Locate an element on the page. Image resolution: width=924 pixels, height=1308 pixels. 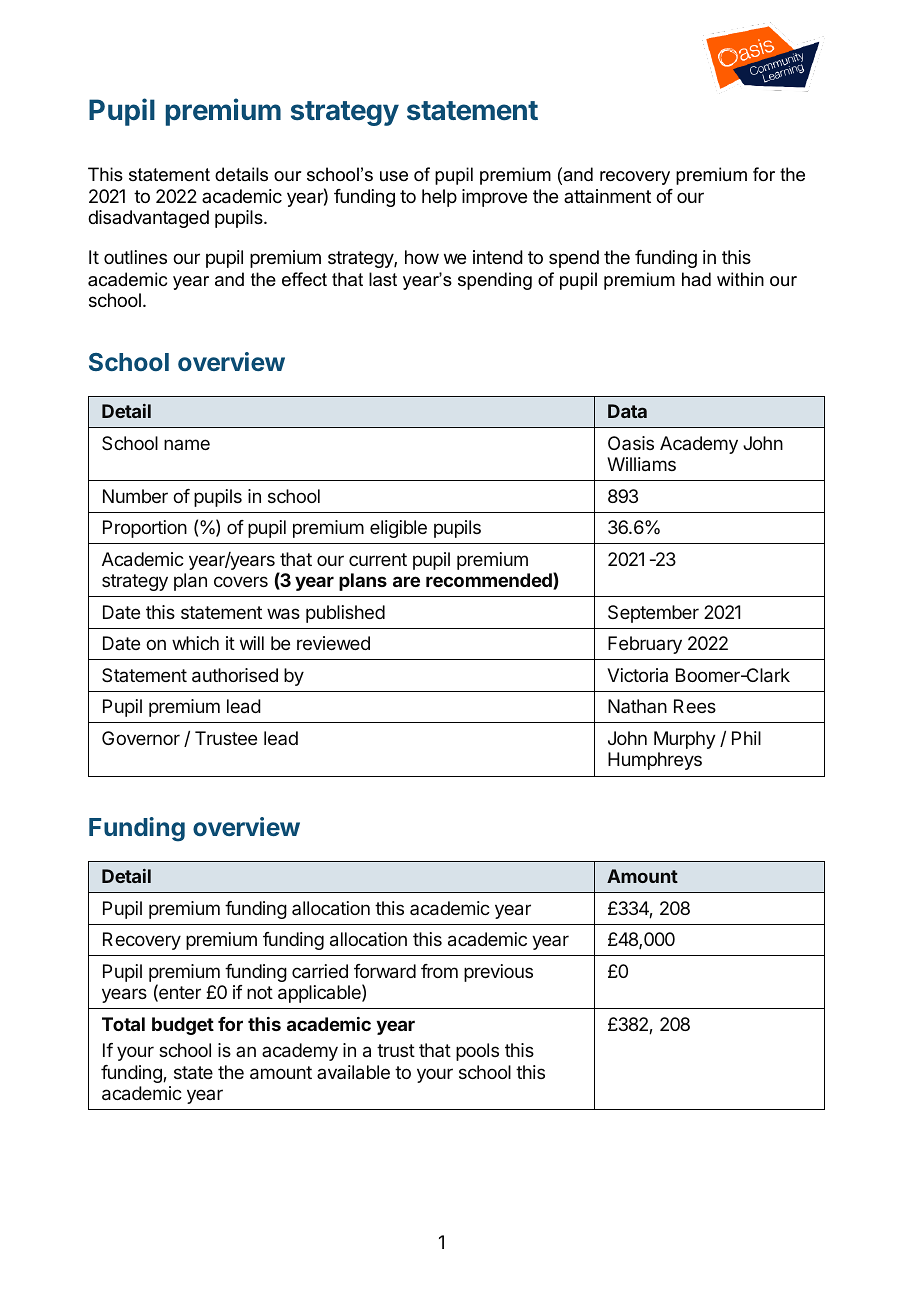
which is located at coordinates (195, 643).
